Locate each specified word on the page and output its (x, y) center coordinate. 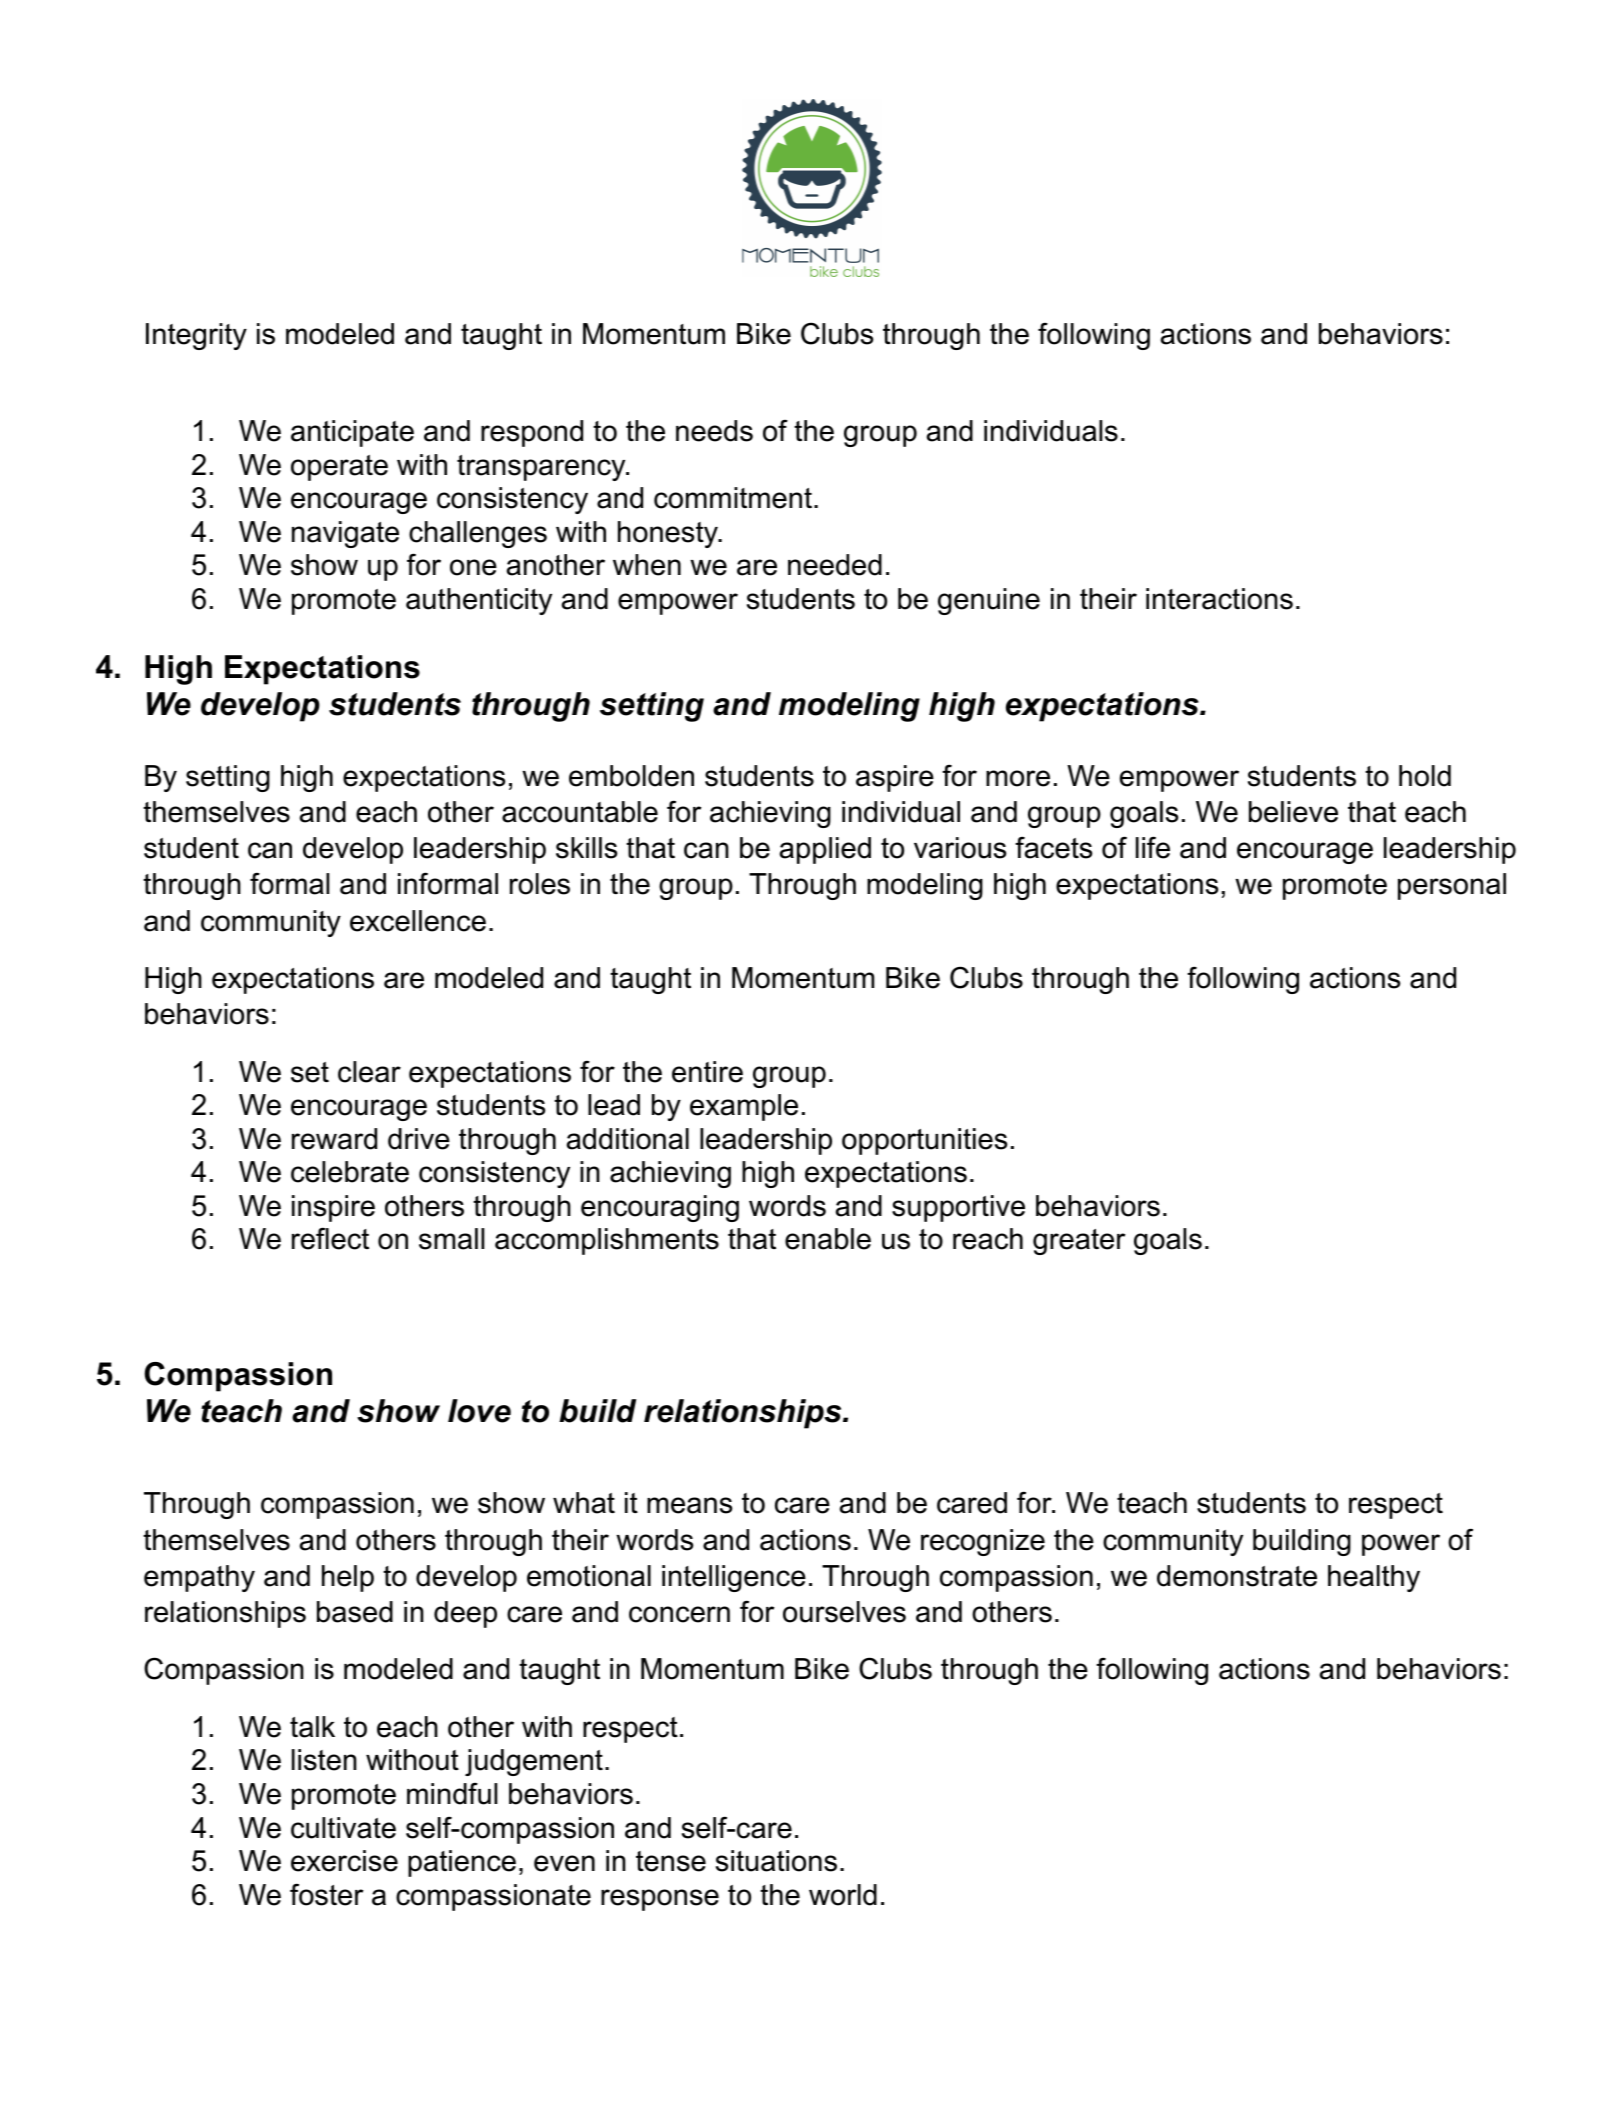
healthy (1374, 1578)
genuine (989, 601)
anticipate (352, 433)
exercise (344, 1861)
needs (714, 431)
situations (776, 1861)
